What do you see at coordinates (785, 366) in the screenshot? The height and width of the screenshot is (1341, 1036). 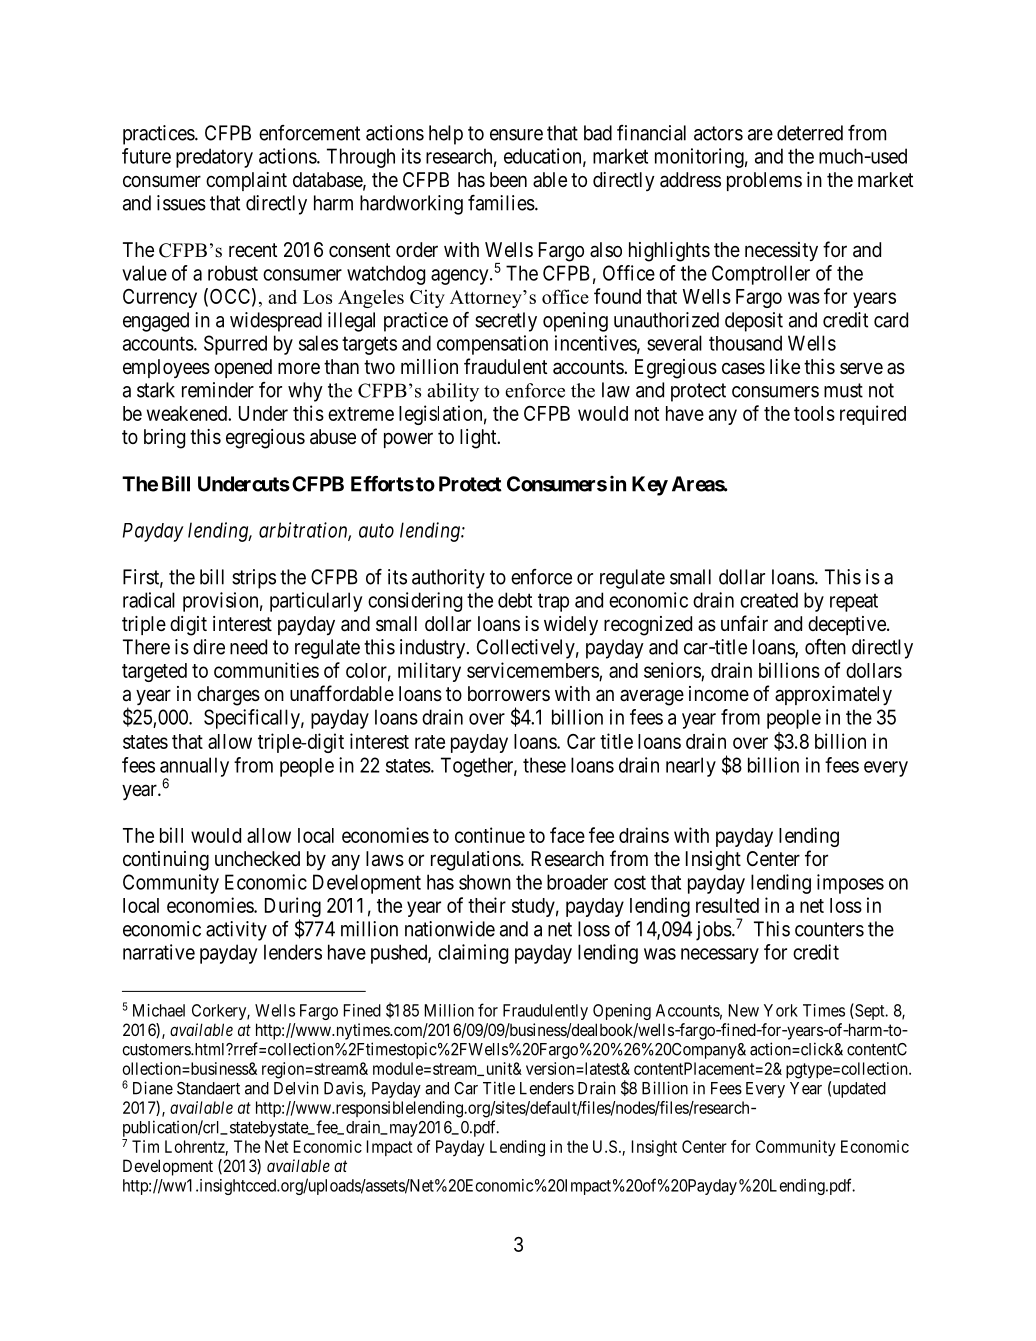 I see `like` at bounding box center [785, 366].
